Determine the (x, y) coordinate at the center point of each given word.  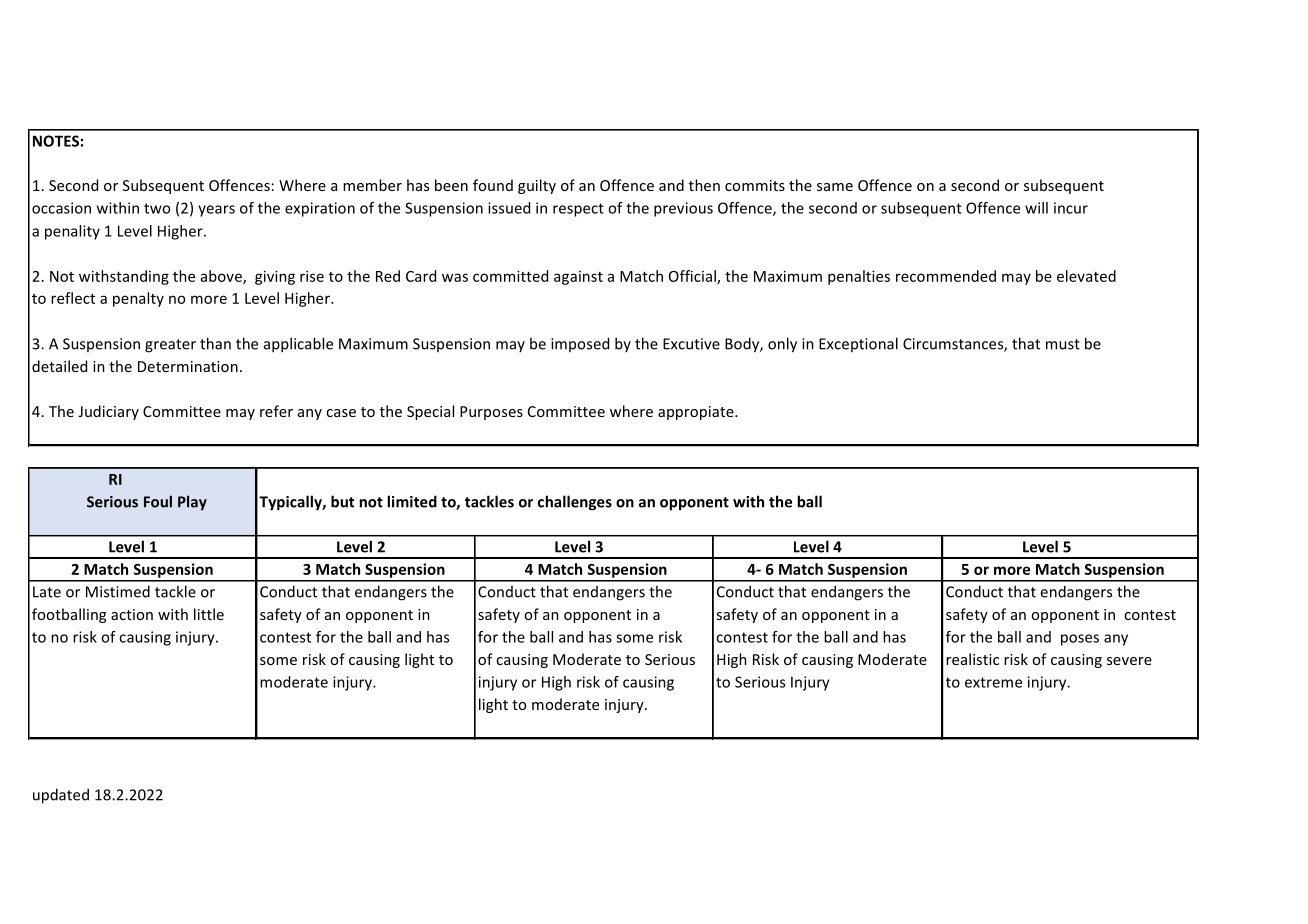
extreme (993, 682)
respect (578, 210)
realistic (972, 659)
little (209, 614)
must (1063, 344)
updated (61, 796)
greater (170, 346)
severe (1129, 661)
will (1036, 208)
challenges (575, 503)
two (157, 208)
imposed (580, 344)
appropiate (697, 413)
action (132, 614)
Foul (158, 501)
